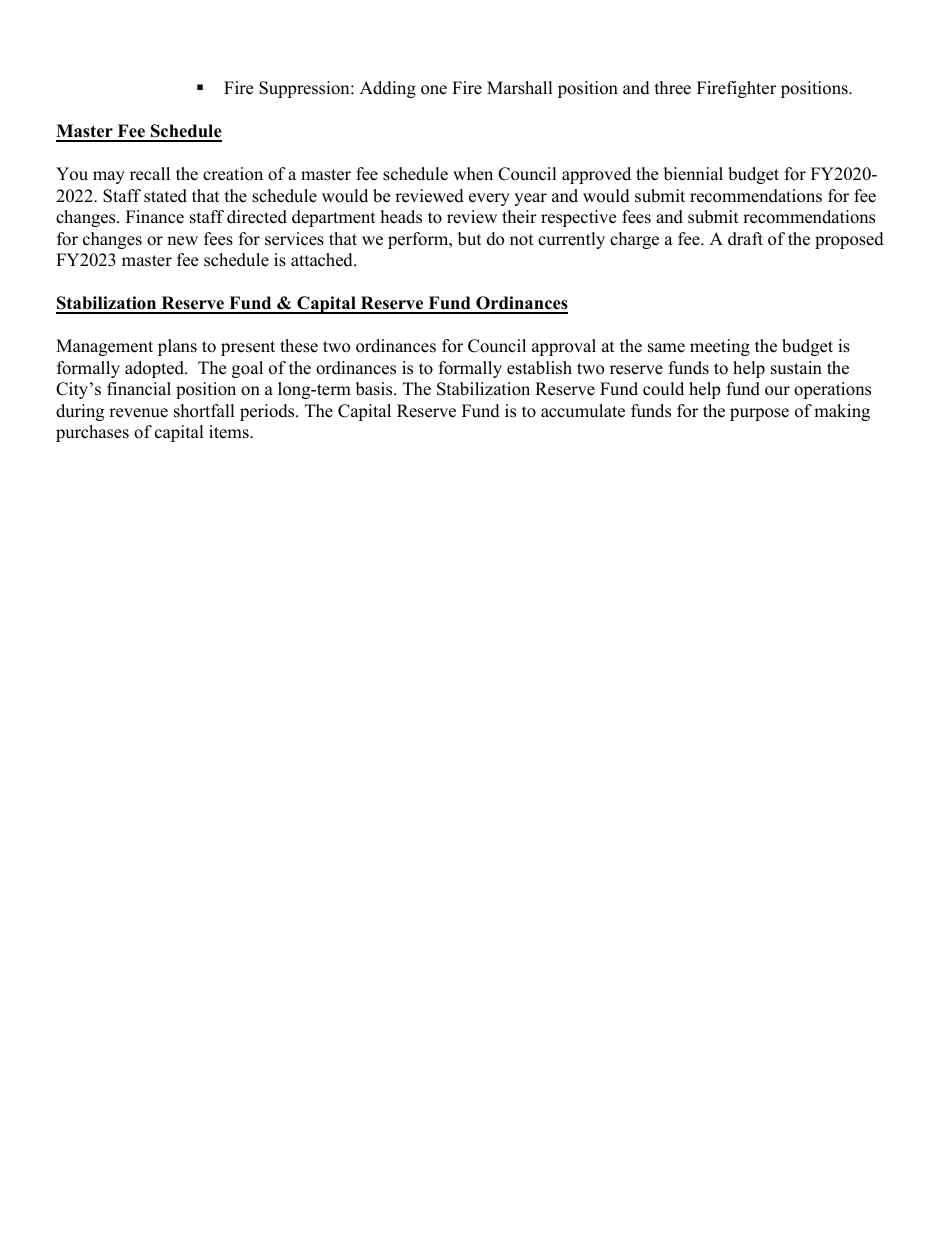  I want to click on when, so click(473, 174).
